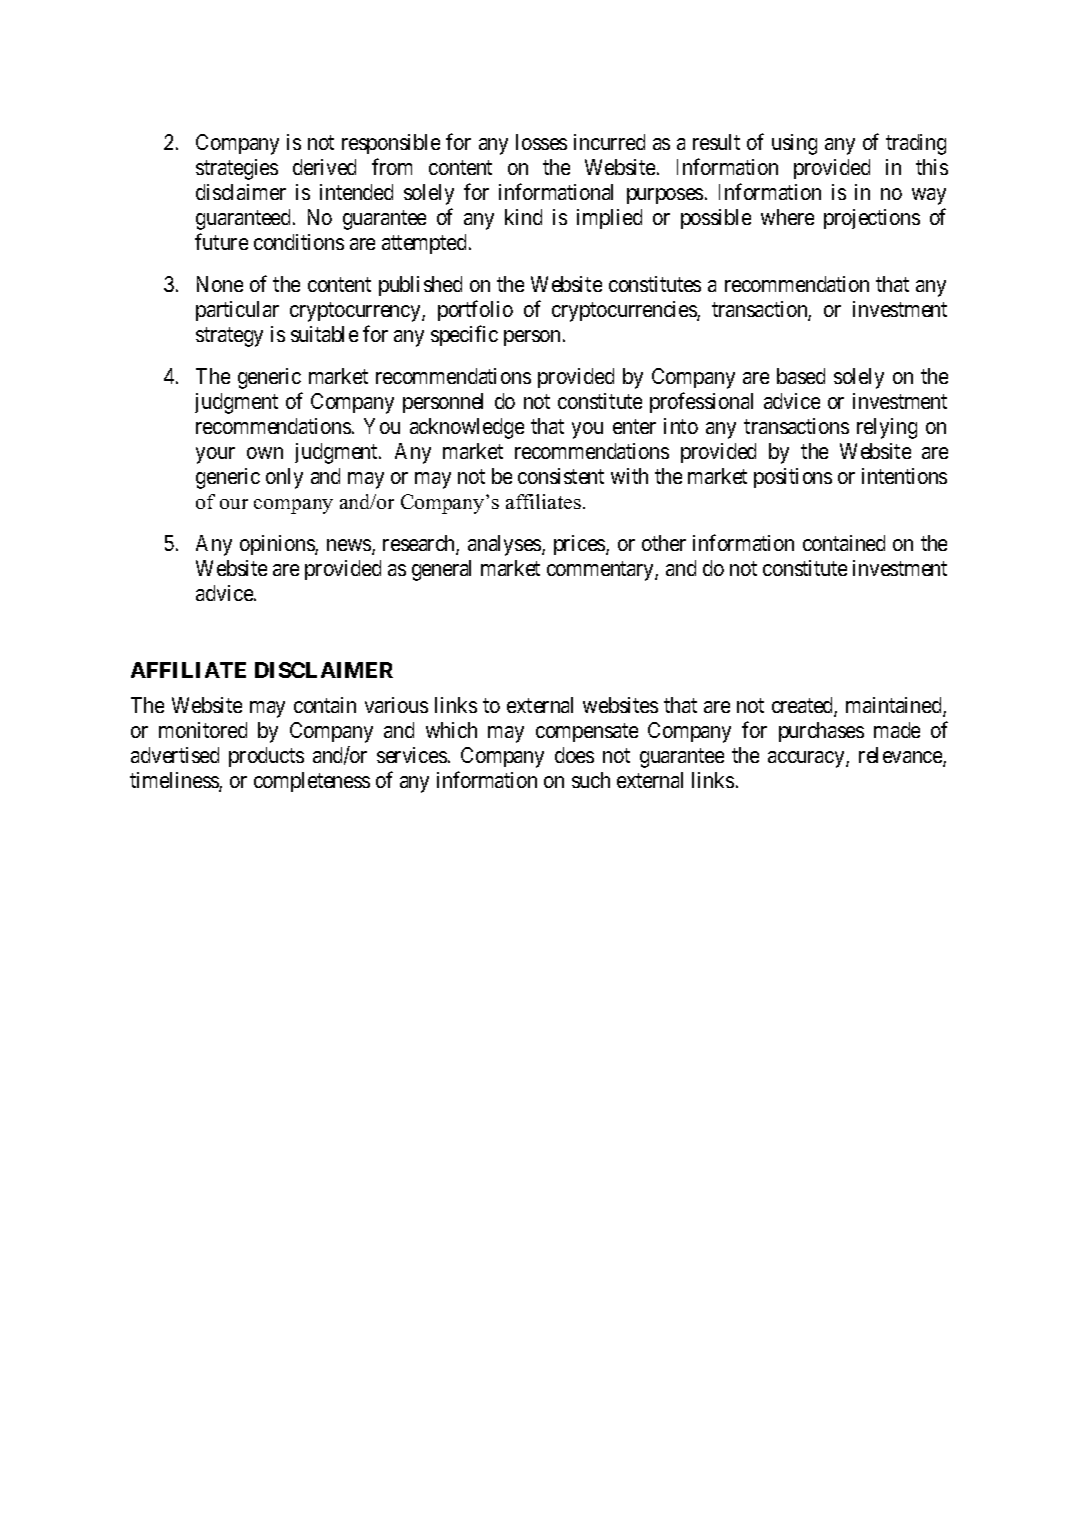  I want to click on general, so click(441, 570).
